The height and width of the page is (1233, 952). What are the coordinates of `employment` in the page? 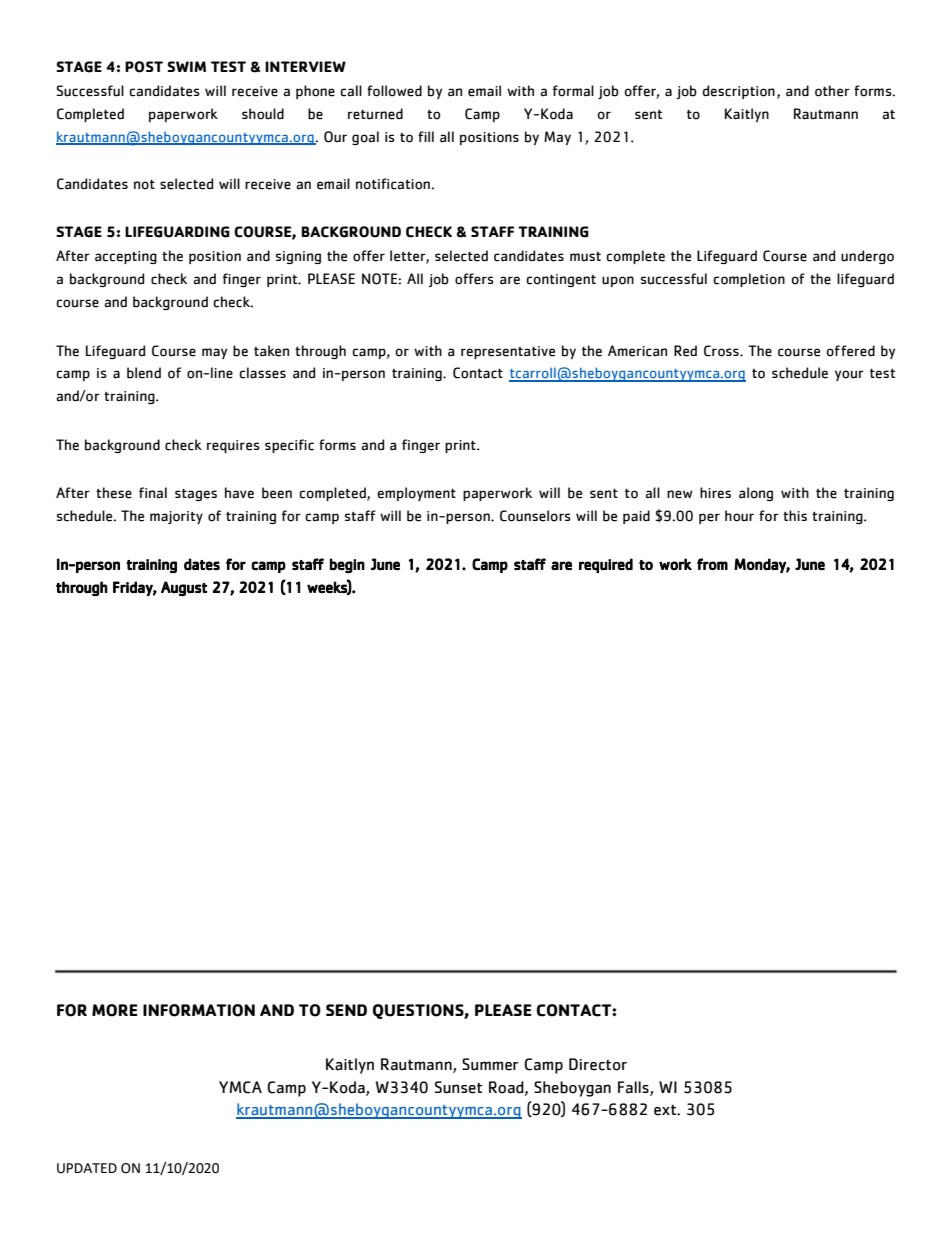 It's located at (416, 494).
